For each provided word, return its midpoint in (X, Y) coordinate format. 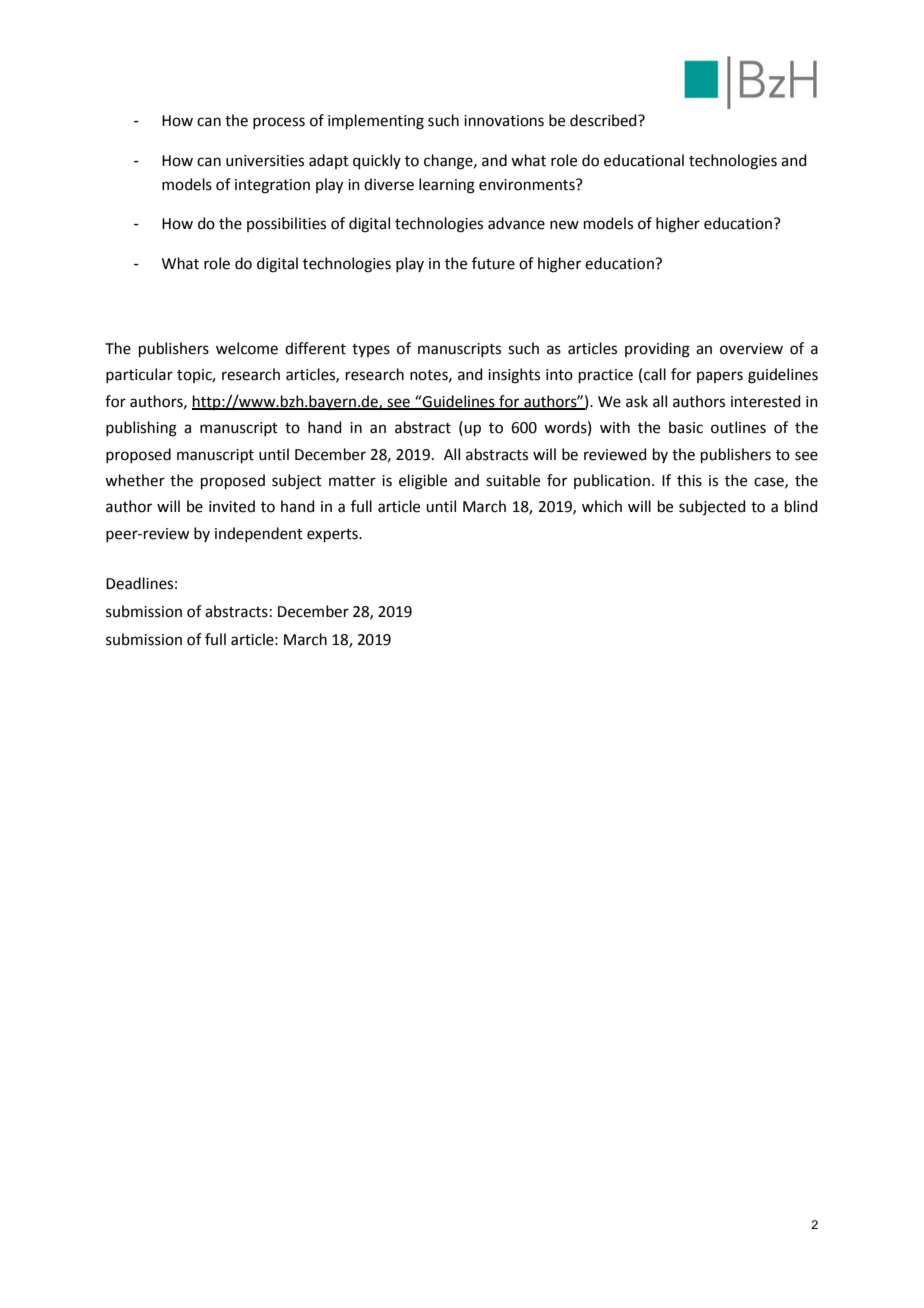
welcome (247, 348)
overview (751, 349)
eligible (423, 482)
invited (232, 506)
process (279, 123)
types (371, 350)
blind (801, 506)
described (604, 120)
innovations (504, 121)
